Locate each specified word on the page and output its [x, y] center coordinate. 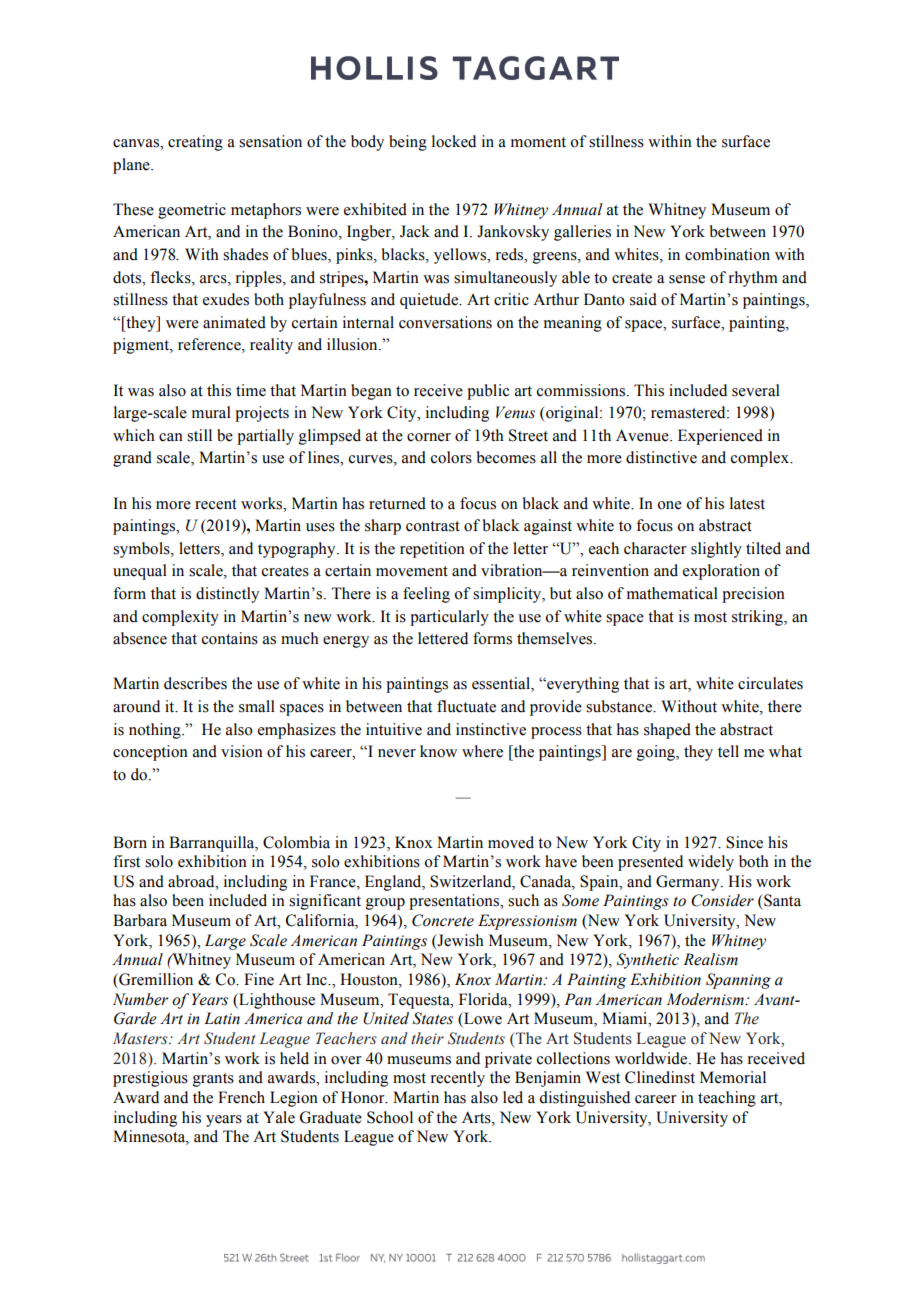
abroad [192, 881]
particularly [449, 618]
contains [230, 638]
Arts [477, 1117]
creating [195, 143]
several [756, 390]
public [488, 392]
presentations [455, 902]
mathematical [672, 593]
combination [727, 254]
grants [213, 1080]
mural [211, 412]
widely [711, 863]
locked [454, 141]
